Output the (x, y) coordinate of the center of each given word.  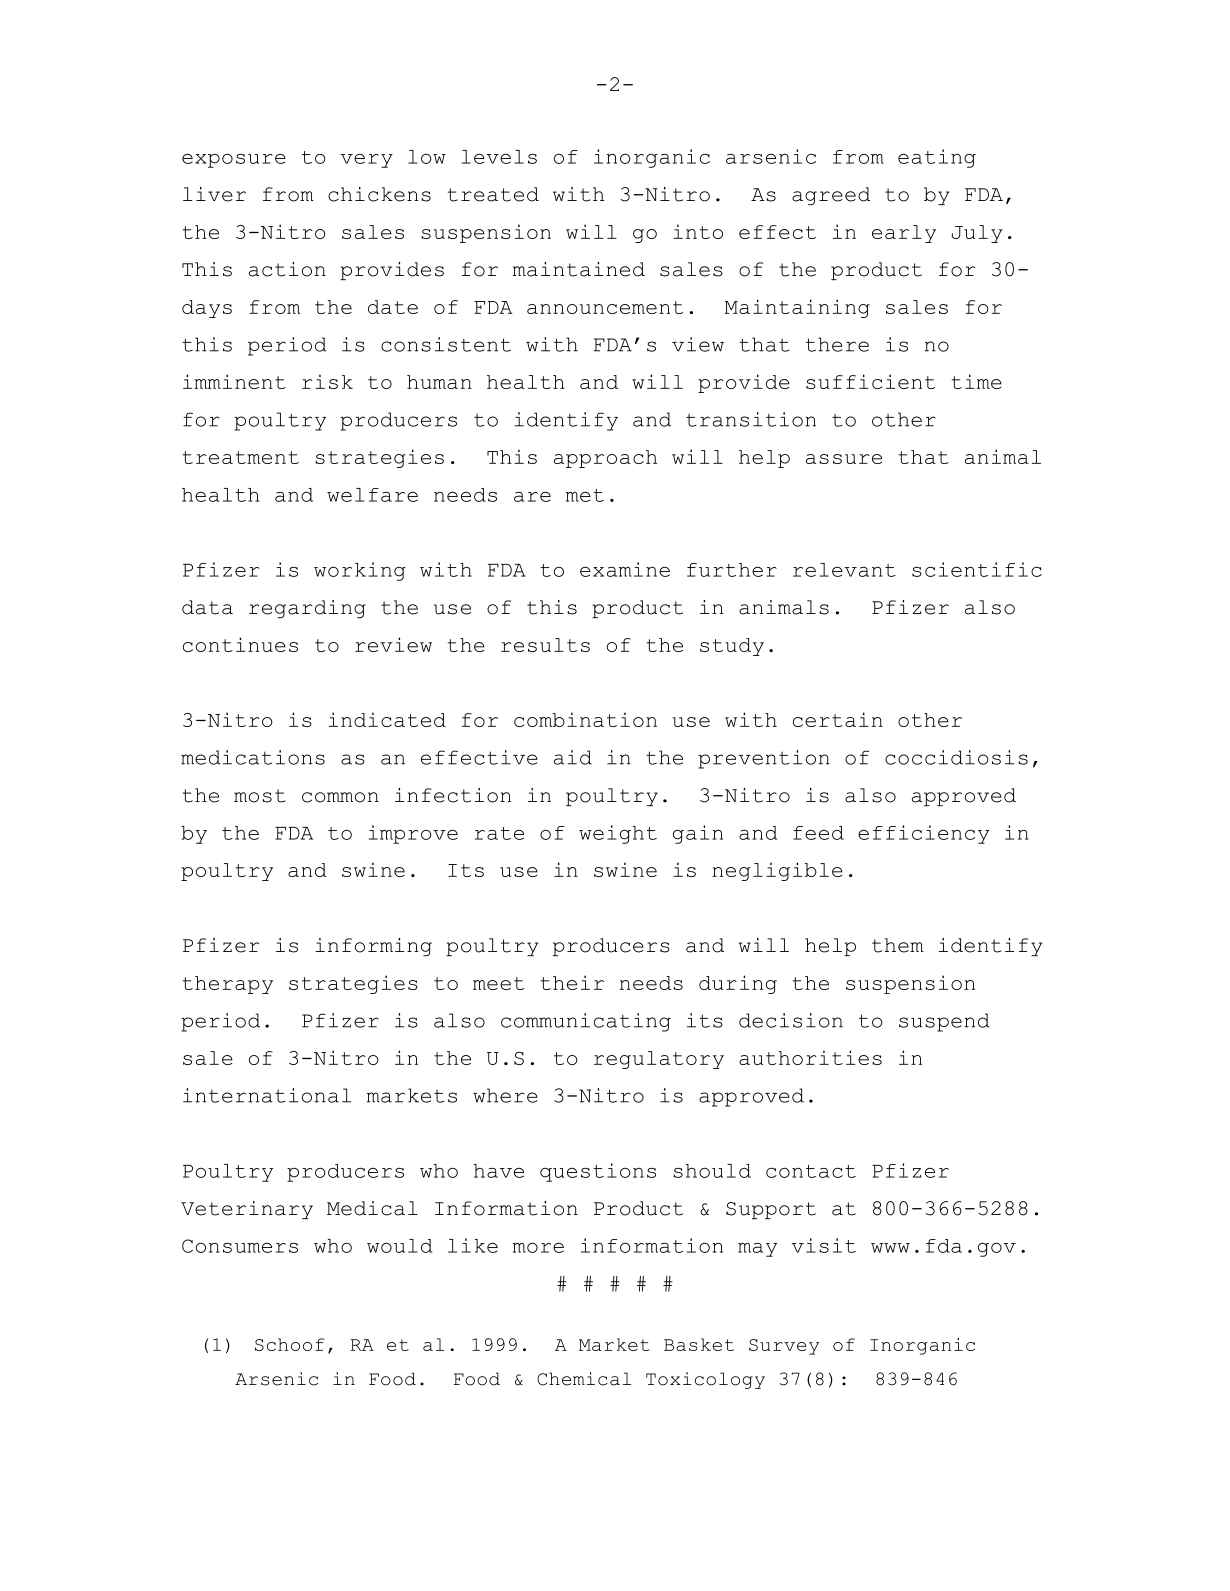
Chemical (584, 1379)
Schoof (289, 1344)
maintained (579, 269)
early (904, 234)
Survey (784, 1347)
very (366, 161)
